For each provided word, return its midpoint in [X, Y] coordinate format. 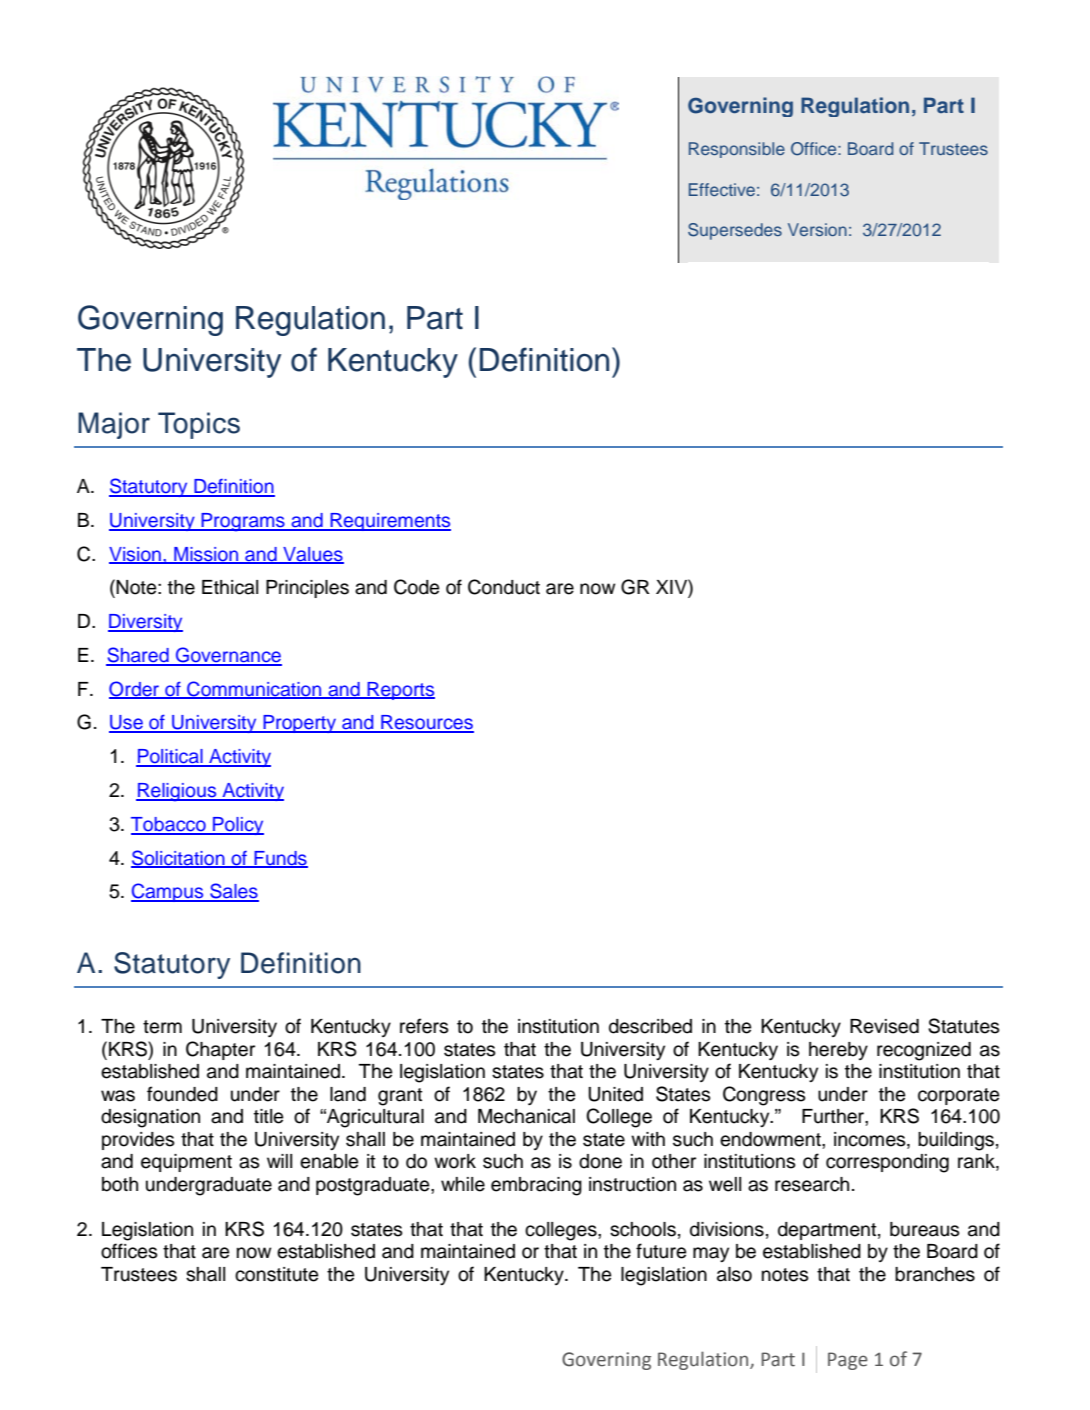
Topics [199, 425]
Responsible [737, 150]
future [661, 1251]
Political [170, 757]
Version [817, 229]
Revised [884, 1026]
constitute [277, 1274]
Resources [426, 723]
